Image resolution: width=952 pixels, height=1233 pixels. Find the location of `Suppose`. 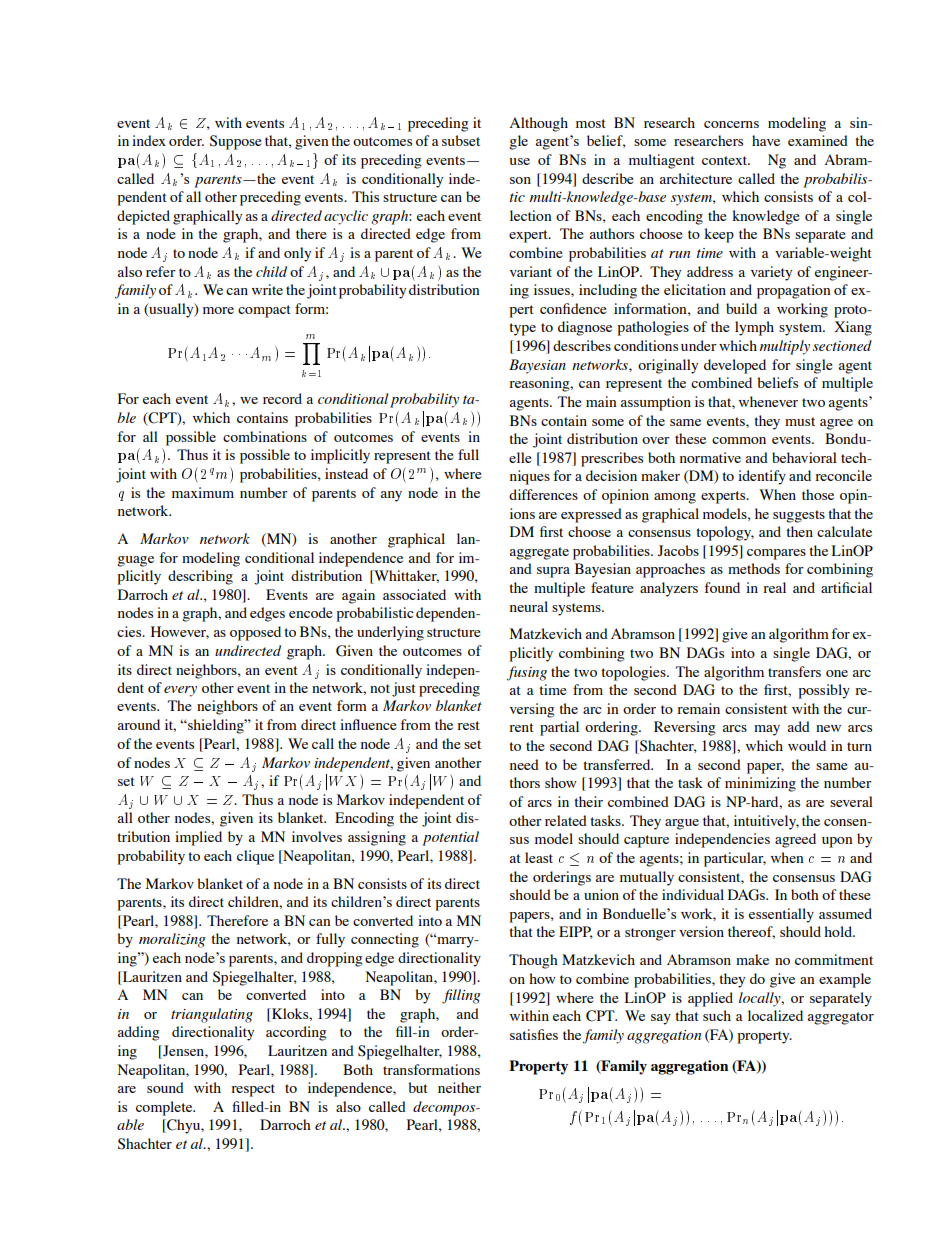

Suppose is located at coordinates (236, 142).
